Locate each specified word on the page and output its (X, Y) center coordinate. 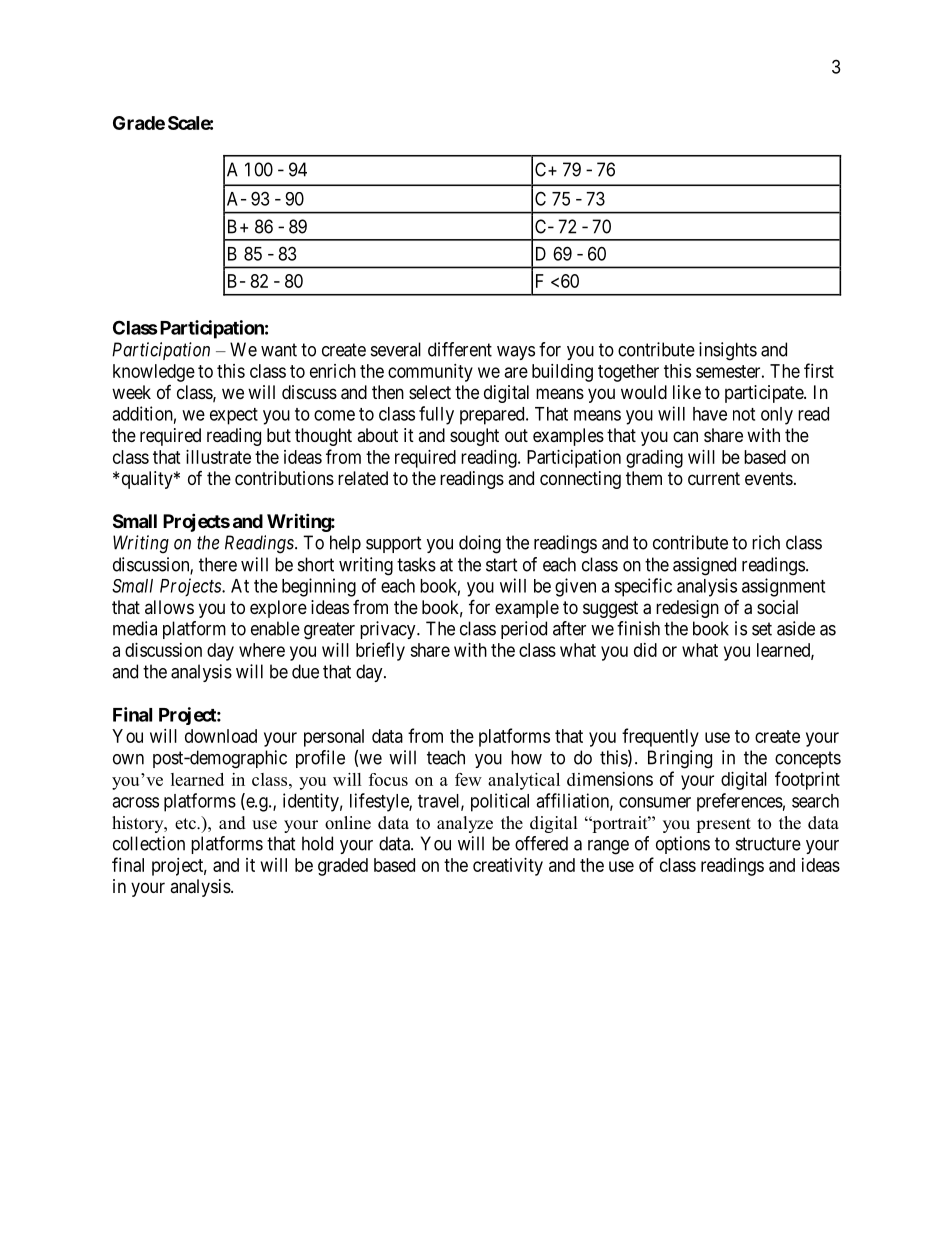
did (645, 650)
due (305, 671)
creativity (508, 867)
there (218, 564)
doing (480, 544)
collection (149, 843)
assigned (704, 566)
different (460, 349)
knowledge (154, 373)
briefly (380, 651)
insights (728, 351)
